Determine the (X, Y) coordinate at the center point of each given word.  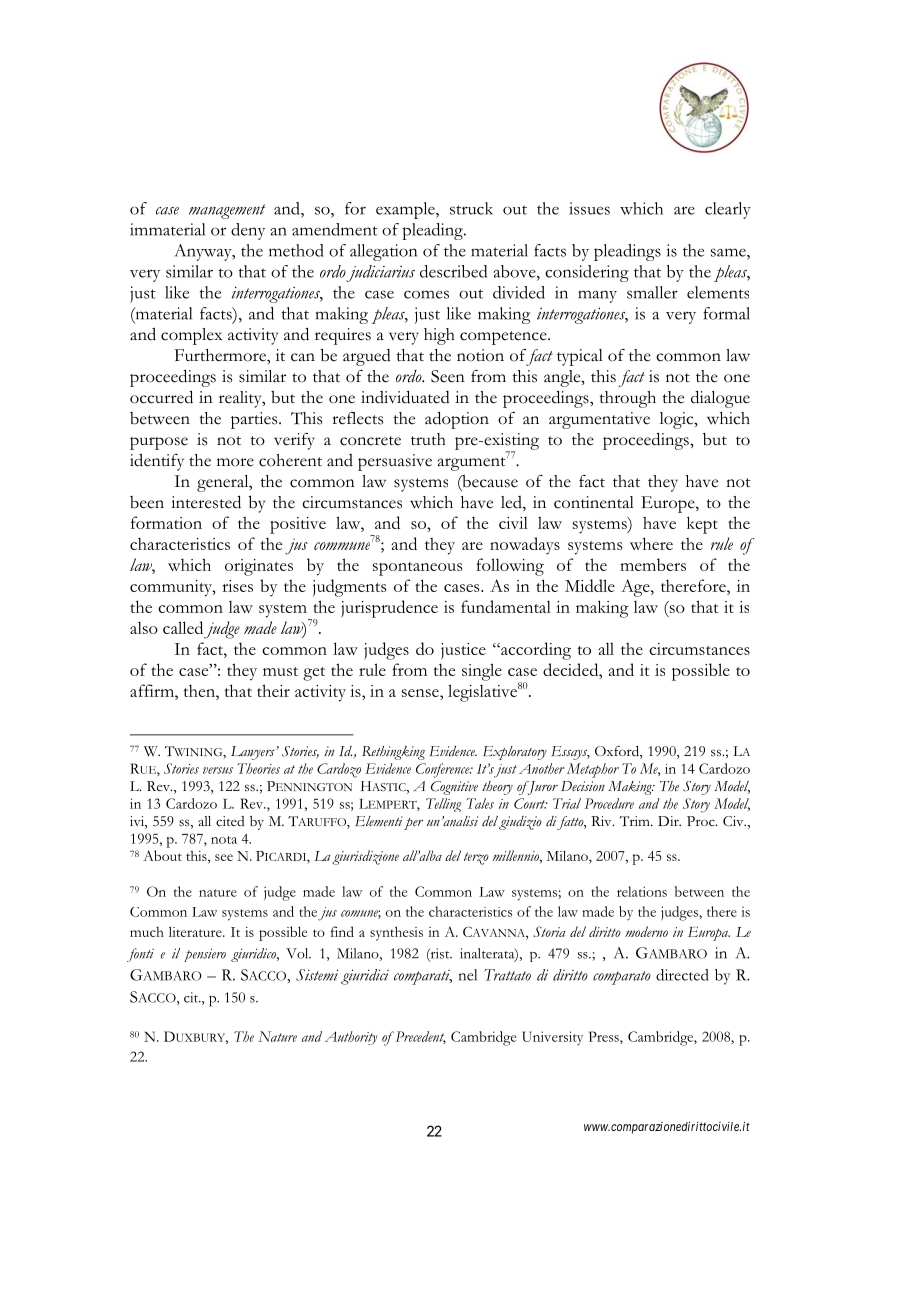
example (406, 210)
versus (218, 770)
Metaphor (593, 770)
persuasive (395, 462)
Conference (444, 770)
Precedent (419, 1037)
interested (206, 502)
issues (589, 208)
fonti (140, 955)
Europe (669, 504)
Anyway (204, 252)
